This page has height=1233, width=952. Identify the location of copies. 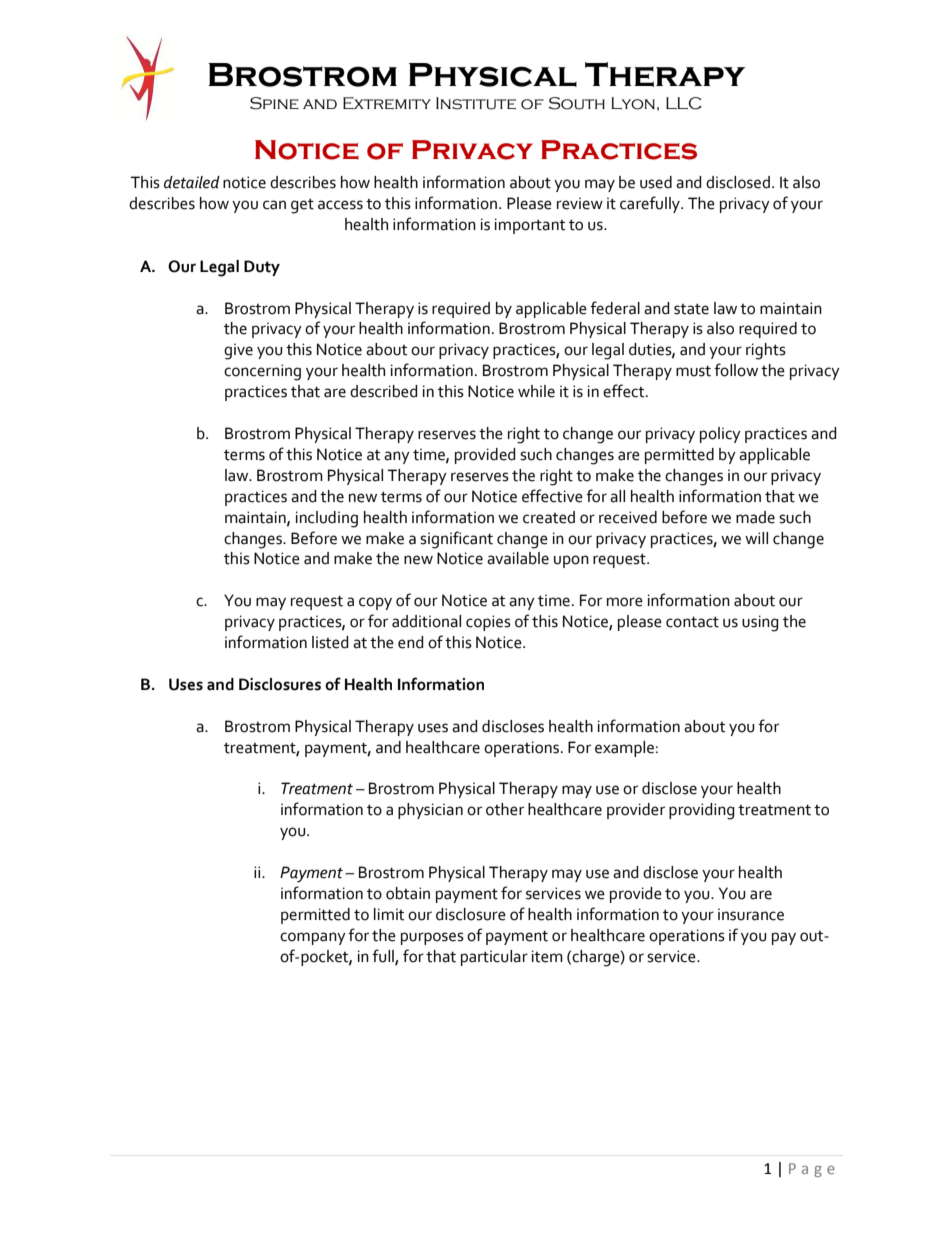
(488, 623).
